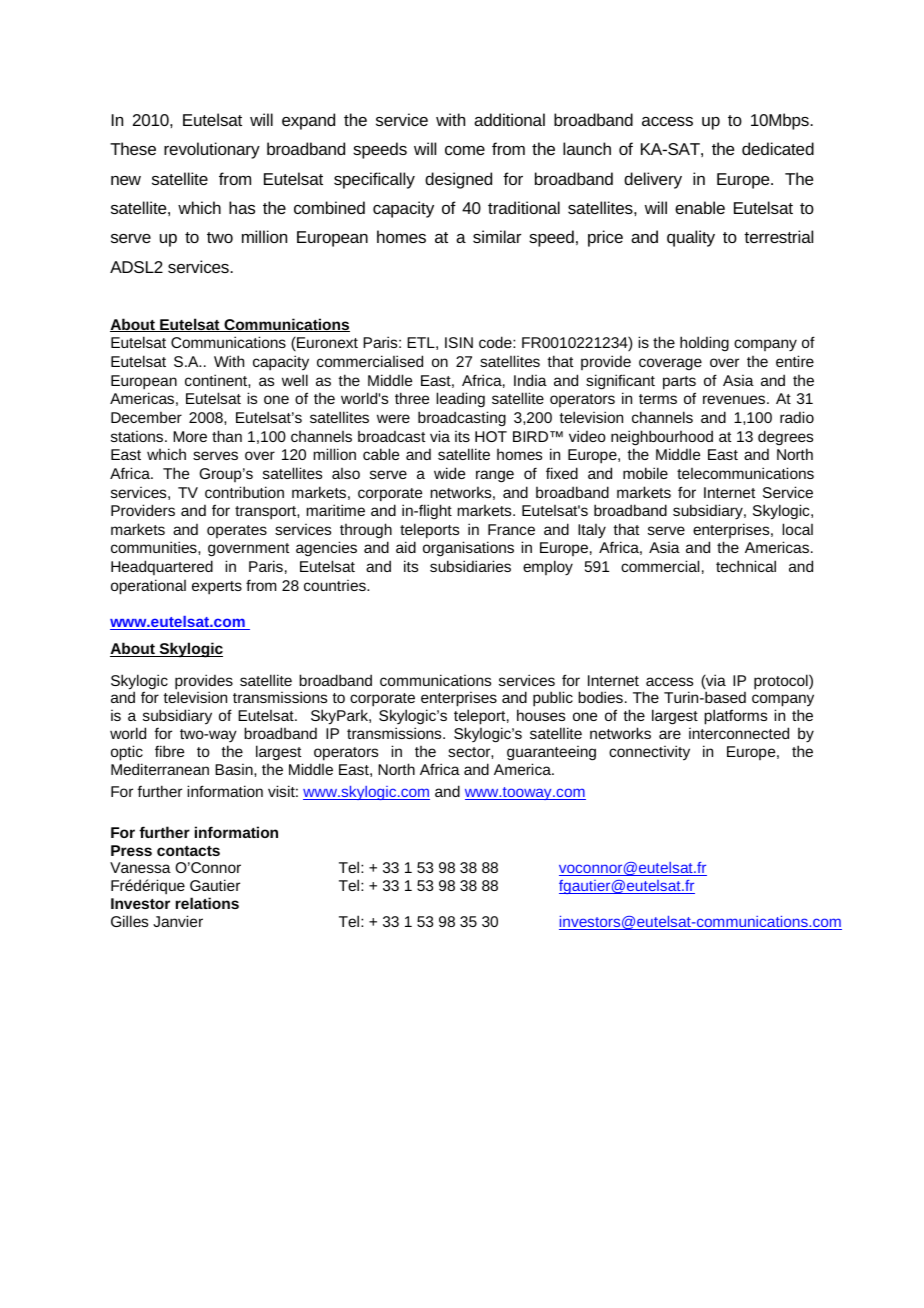 The width and height of the image is (924, 1308). I want to click on public, so click(553, 699).
